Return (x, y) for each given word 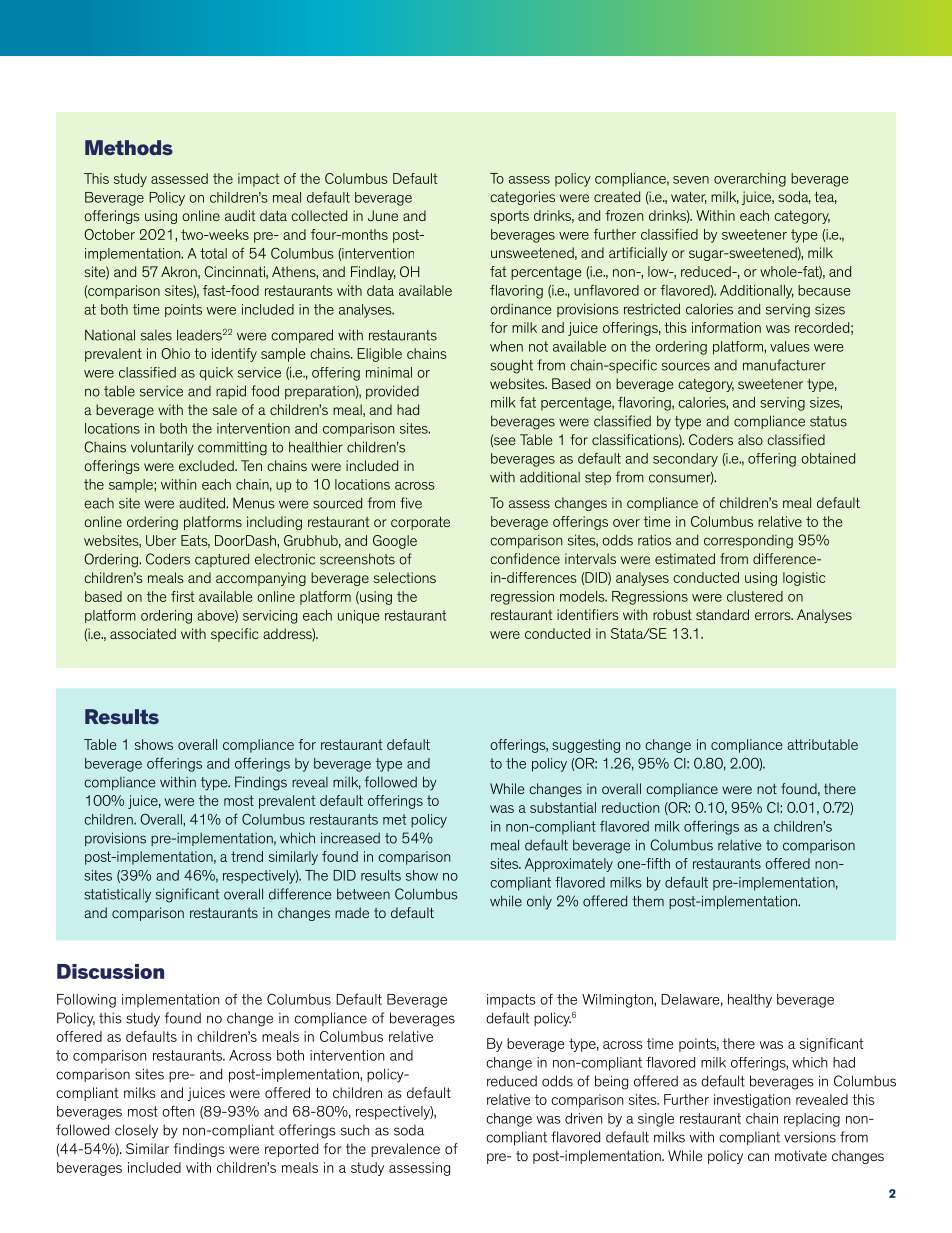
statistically (117, 896)
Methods (129, 147)
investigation (752, 1101)
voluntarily (162, 448)
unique (358, 617)
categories (522, 198)
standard (722, 614)
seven (691, 180)
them (648, 901)
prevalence (405, 1150)
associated (143, 633)
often (178, 1111)
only (539, 903)
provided (392, 392)
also (750, 439)
